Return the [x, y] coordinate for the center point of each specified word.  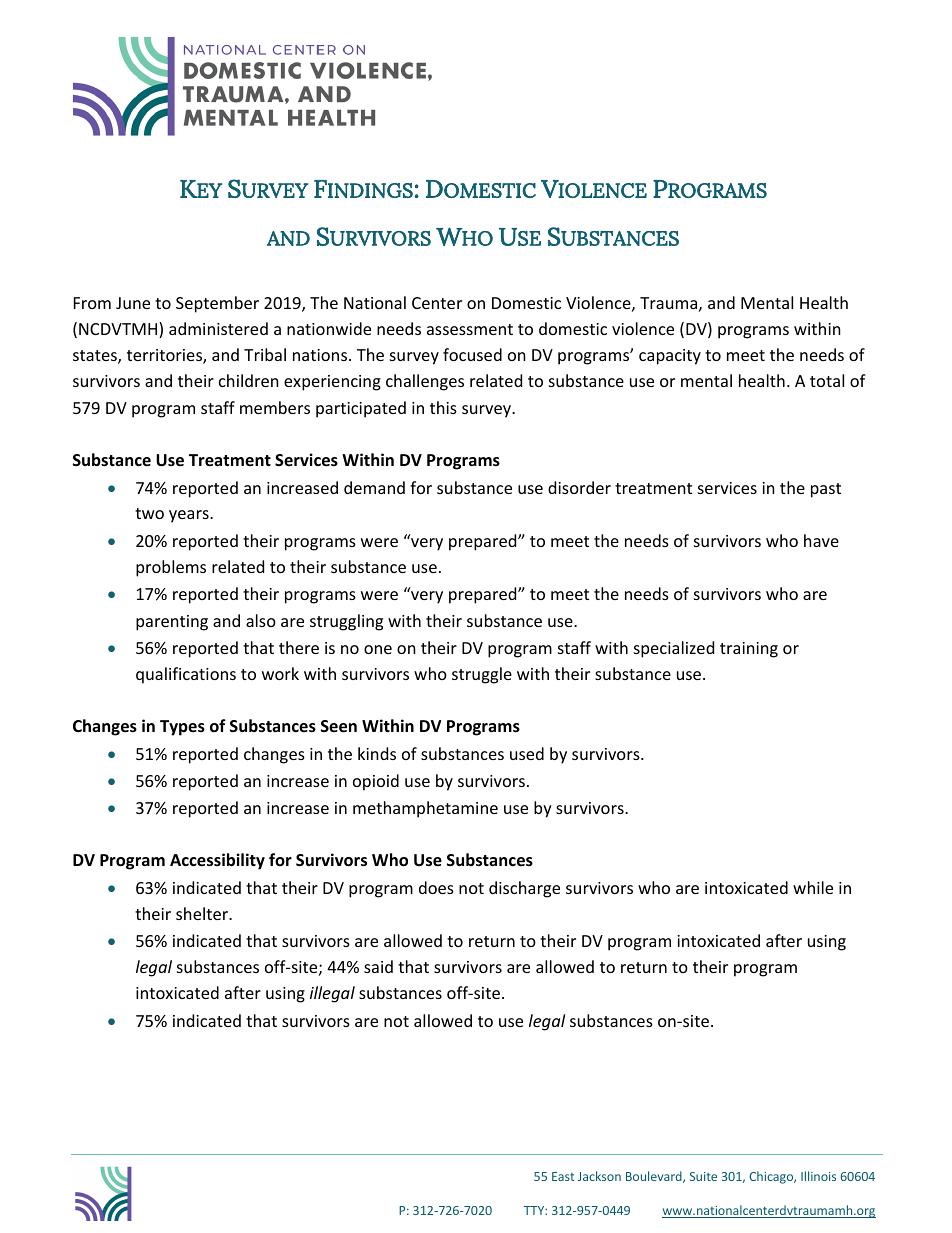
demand [374, 487]
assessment [470, 329]
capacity [670, 357]
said [378, 966]
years [190, 516]
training [749, 650]
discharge [524, 889]
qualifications [186, 675]
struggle [482, 675]
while [813, 887]
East [563, 1176]
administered [218, 328]
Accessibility [217, 861]
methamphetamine [425, 809]
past [826, 490]
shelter [203, 913]
